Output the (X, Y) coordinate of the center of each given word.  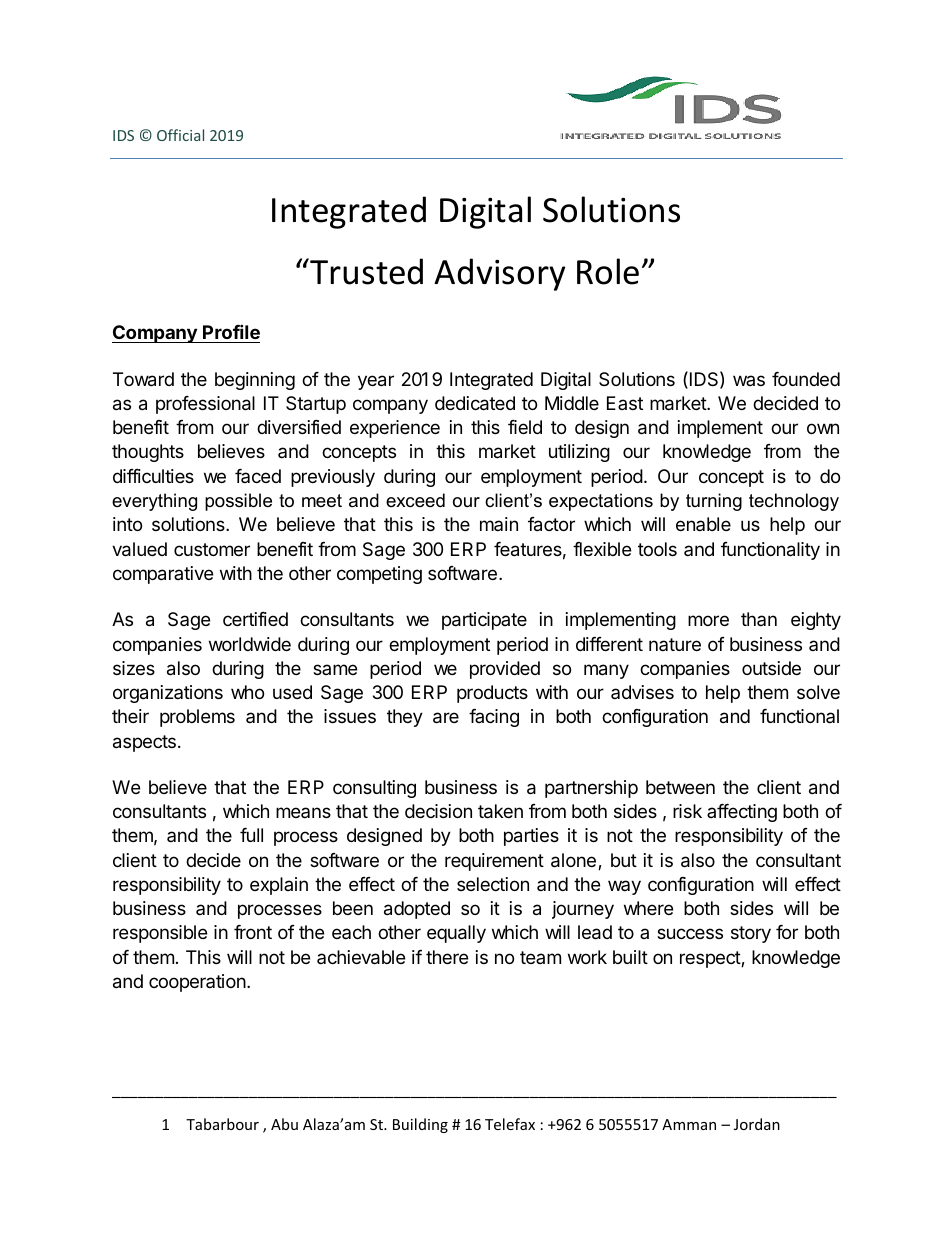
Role (608, 271)
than (759, 619)
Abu (284, 1124)
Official (180, 135)
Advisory (499, 274)
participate (484, 621)
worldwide (250, 644)
